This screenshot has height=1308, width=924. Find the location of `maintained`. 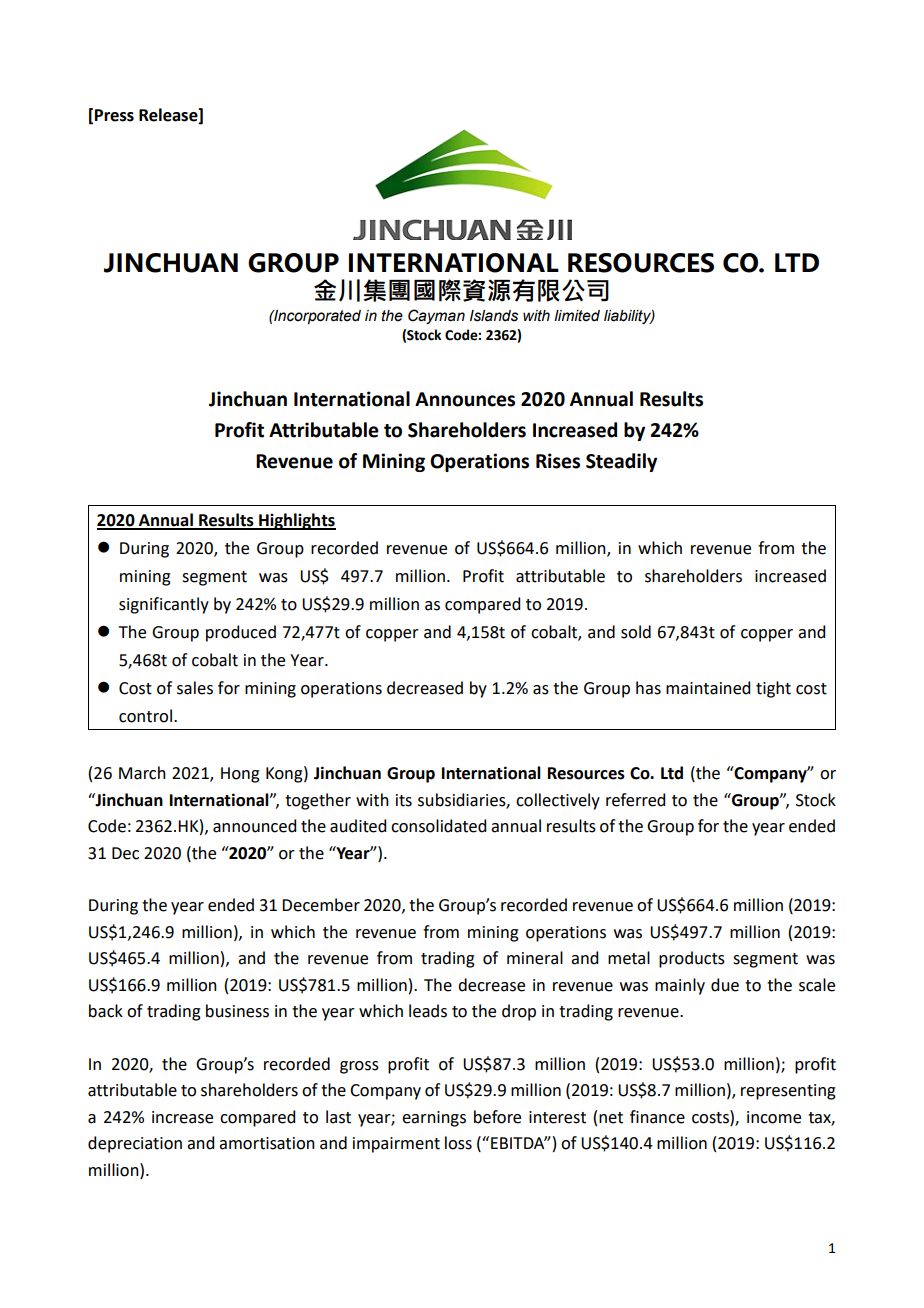

maintained is located at coordinates (708, 688).
